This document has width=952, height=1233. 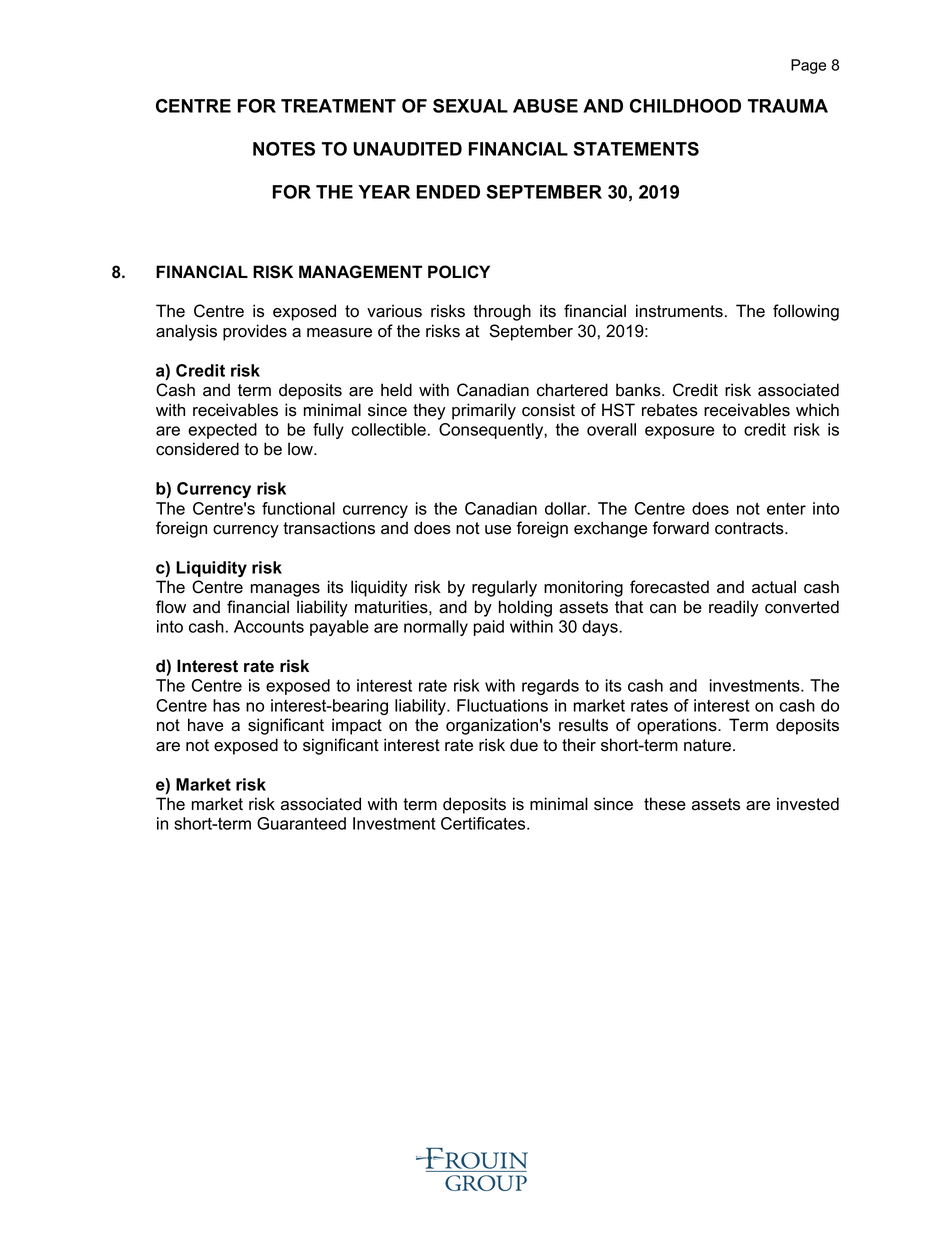 What do you see at coordinates (502, 312) in the document?
I see `through` at bounding box center [502, 312].
